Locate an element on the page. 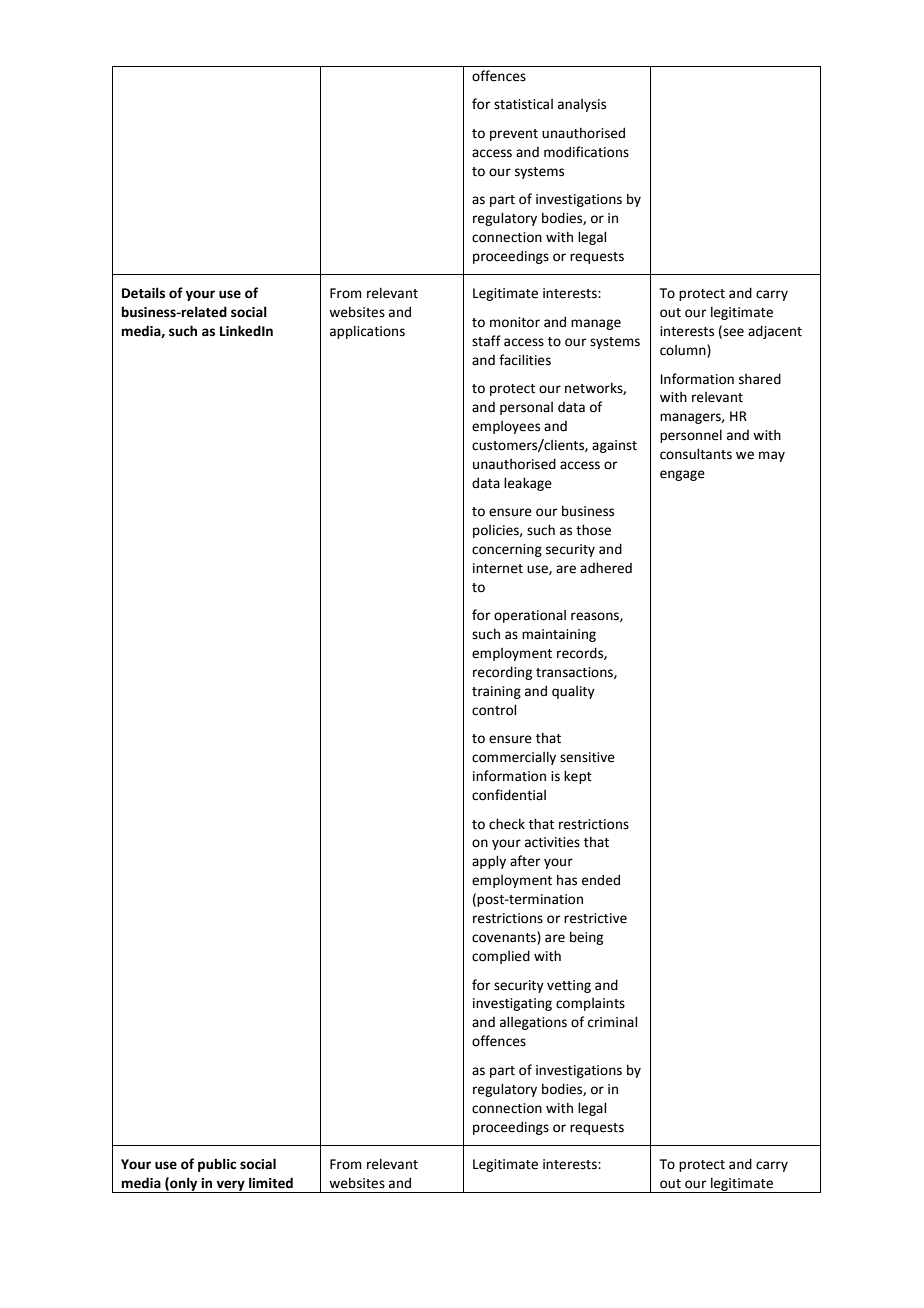 This document has height=1308, width=924. public is located at coordinates (217, 1165).
